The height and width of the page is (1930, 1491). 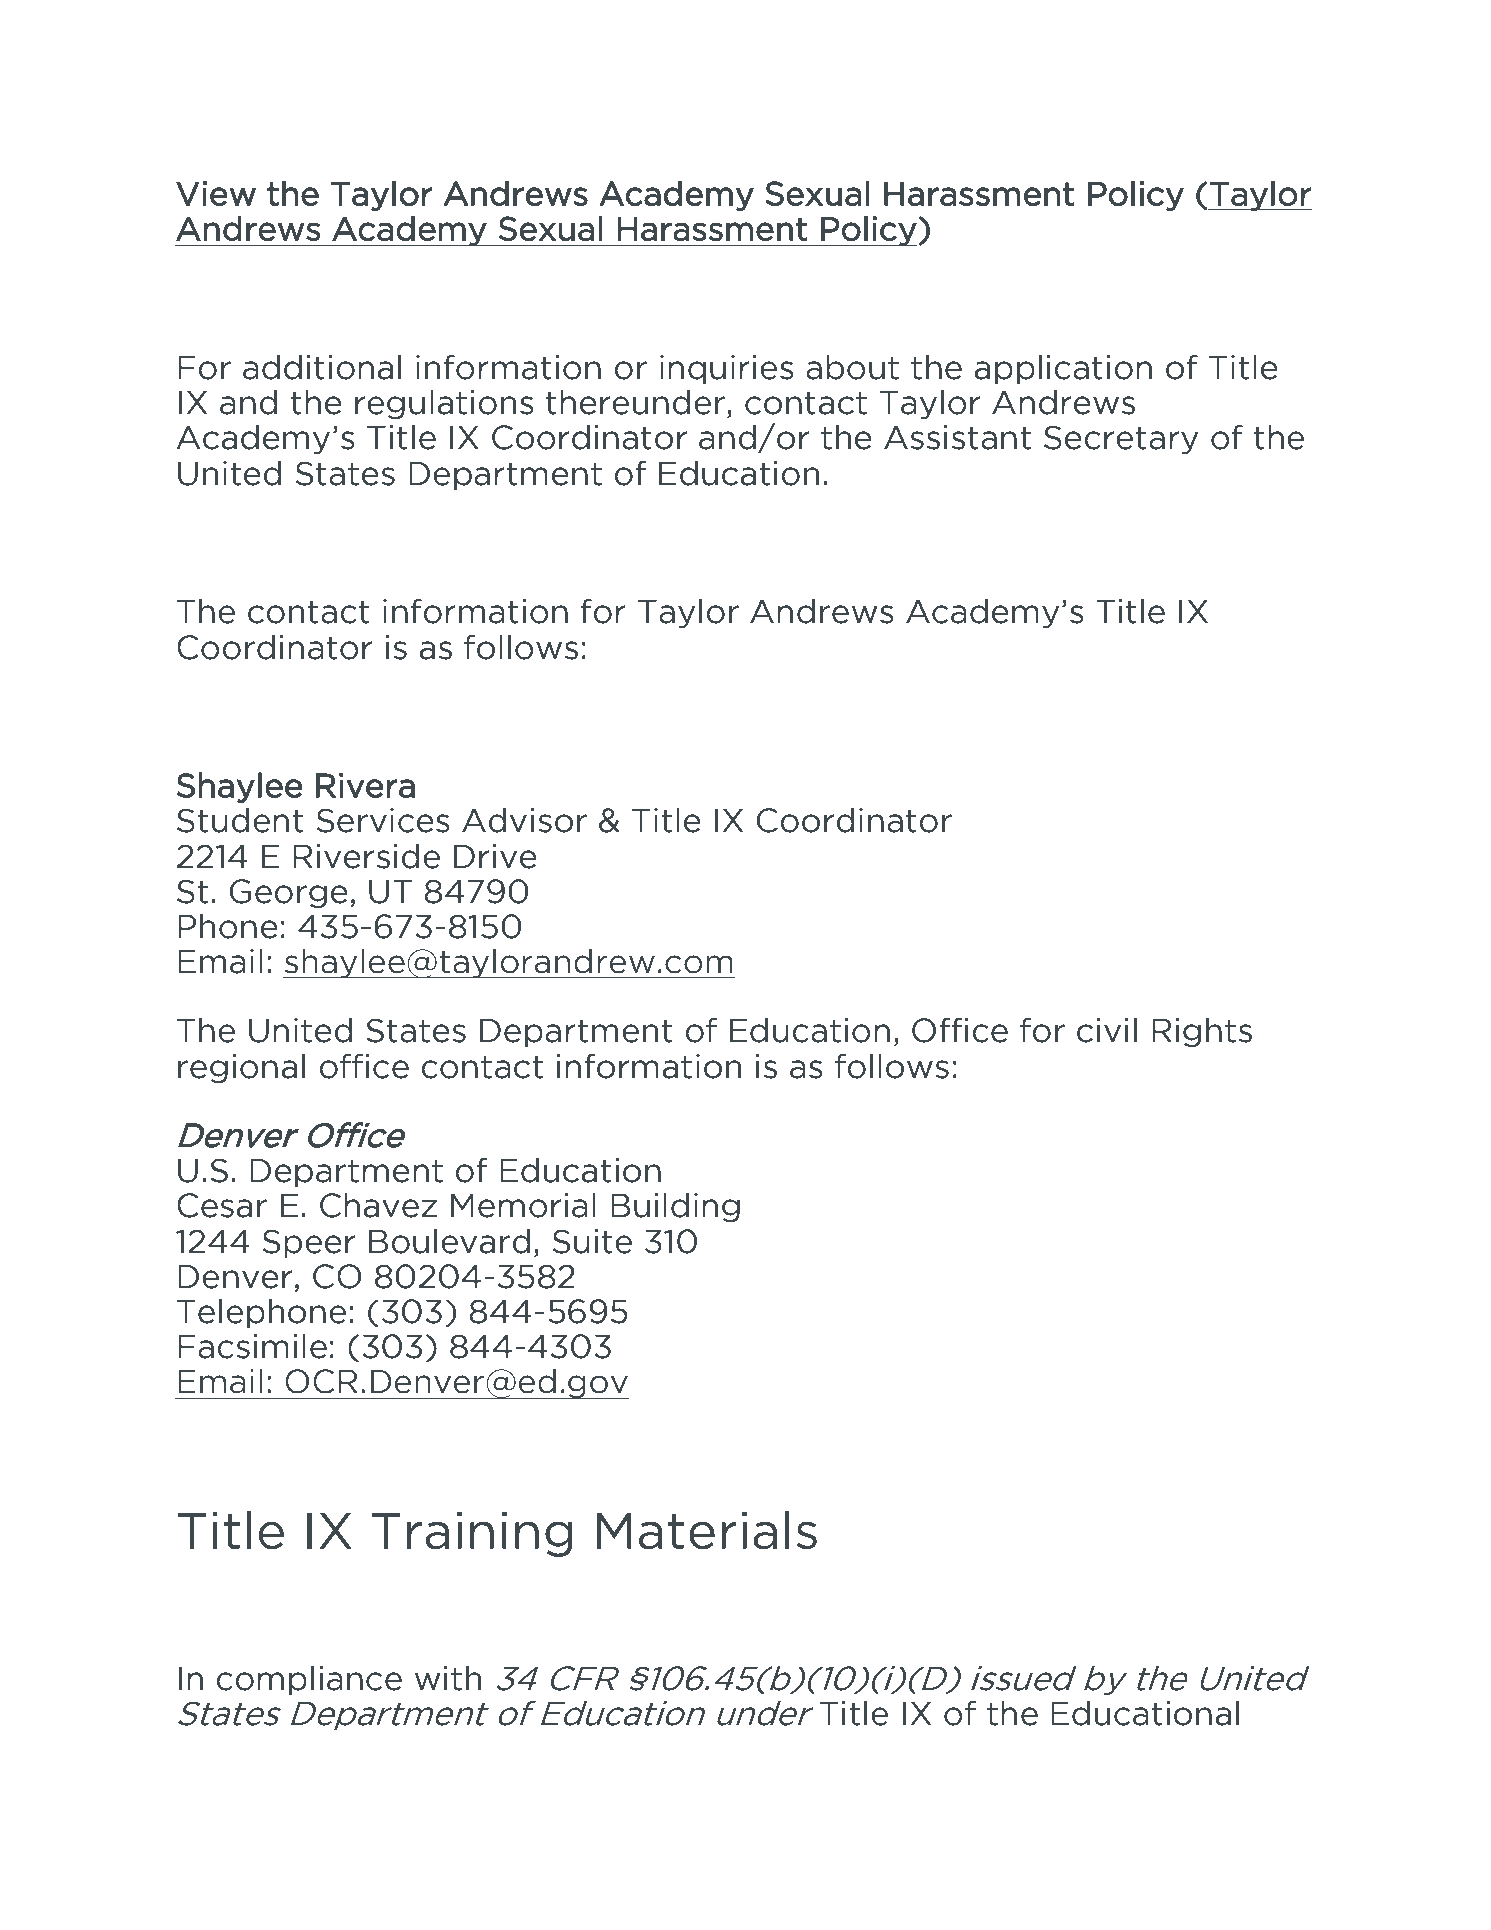 I want to click on civil, so click(x=1107, y=1030).
